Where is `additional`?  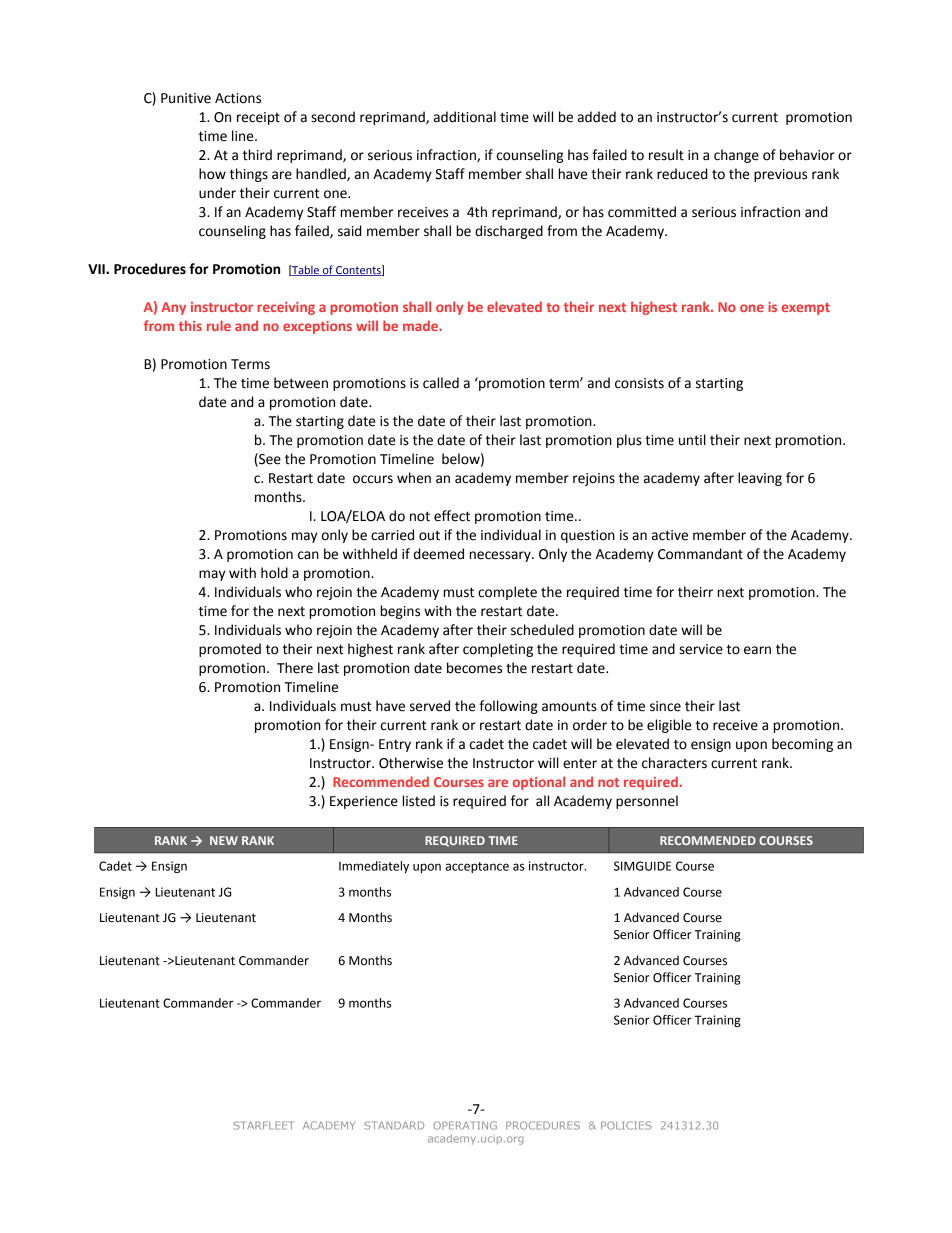 additional is located at coordinates (465, 117).
